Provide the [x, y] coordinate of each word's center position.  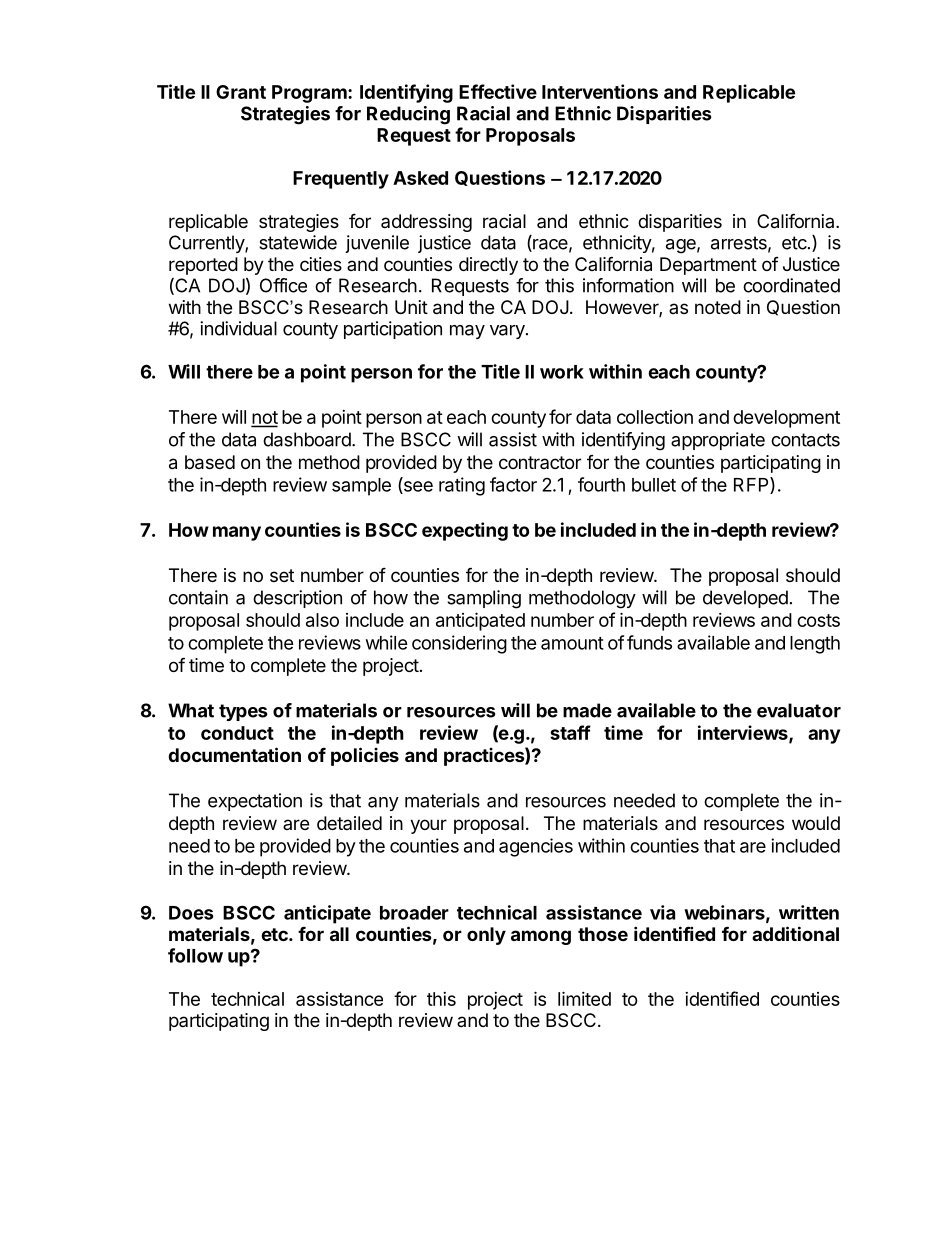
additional [795, 933]
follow [195, 955]
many [237, 533]
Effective [498, 91]
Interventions [600, 91]
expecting [465, 531]
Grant [241, 92]
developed [745, 599]
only [486, 936]
